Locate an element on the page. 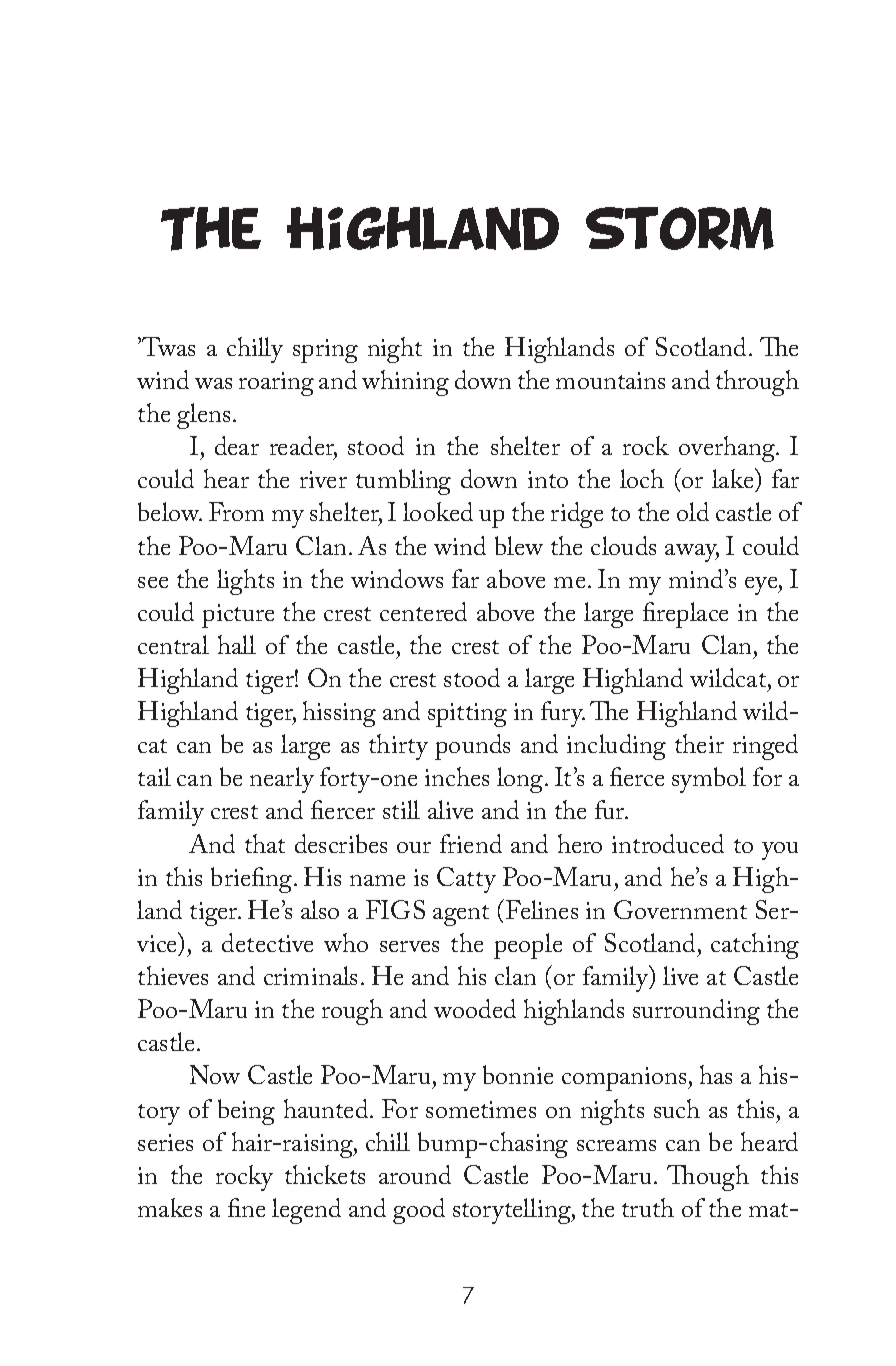 The image size is (896, 1366). around is located at coordinates (415, 1174).
